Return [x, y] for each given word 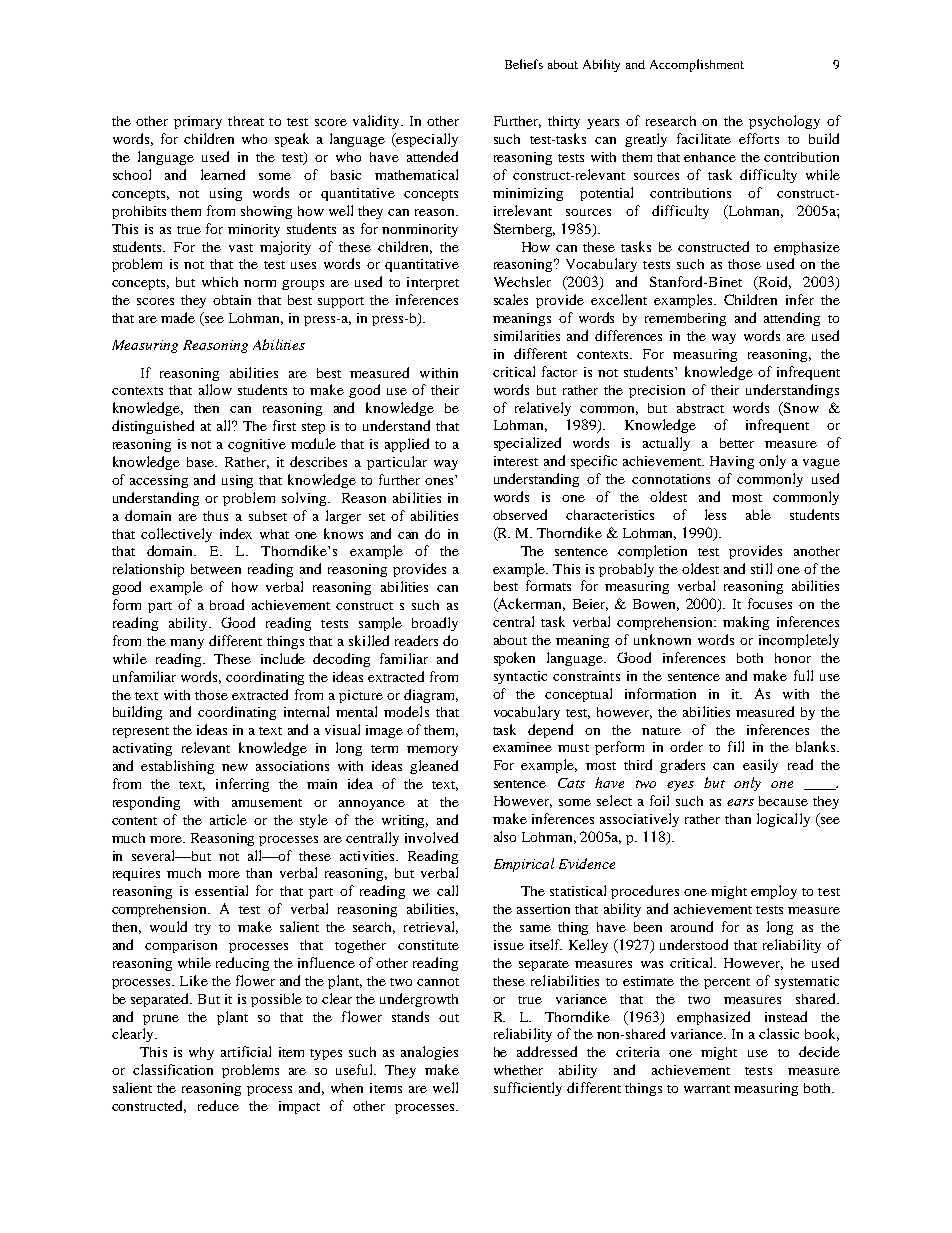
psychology [784, 122]
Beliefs [524, 64]
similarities [527, 335]
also [505, 836]
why [201, 1053]
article [228, 819]
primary [198, 122]
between [216, 569]
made [178, 317]
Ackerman [530, 605]
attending [792, 319]
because [783, 801]
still [761, 568]
